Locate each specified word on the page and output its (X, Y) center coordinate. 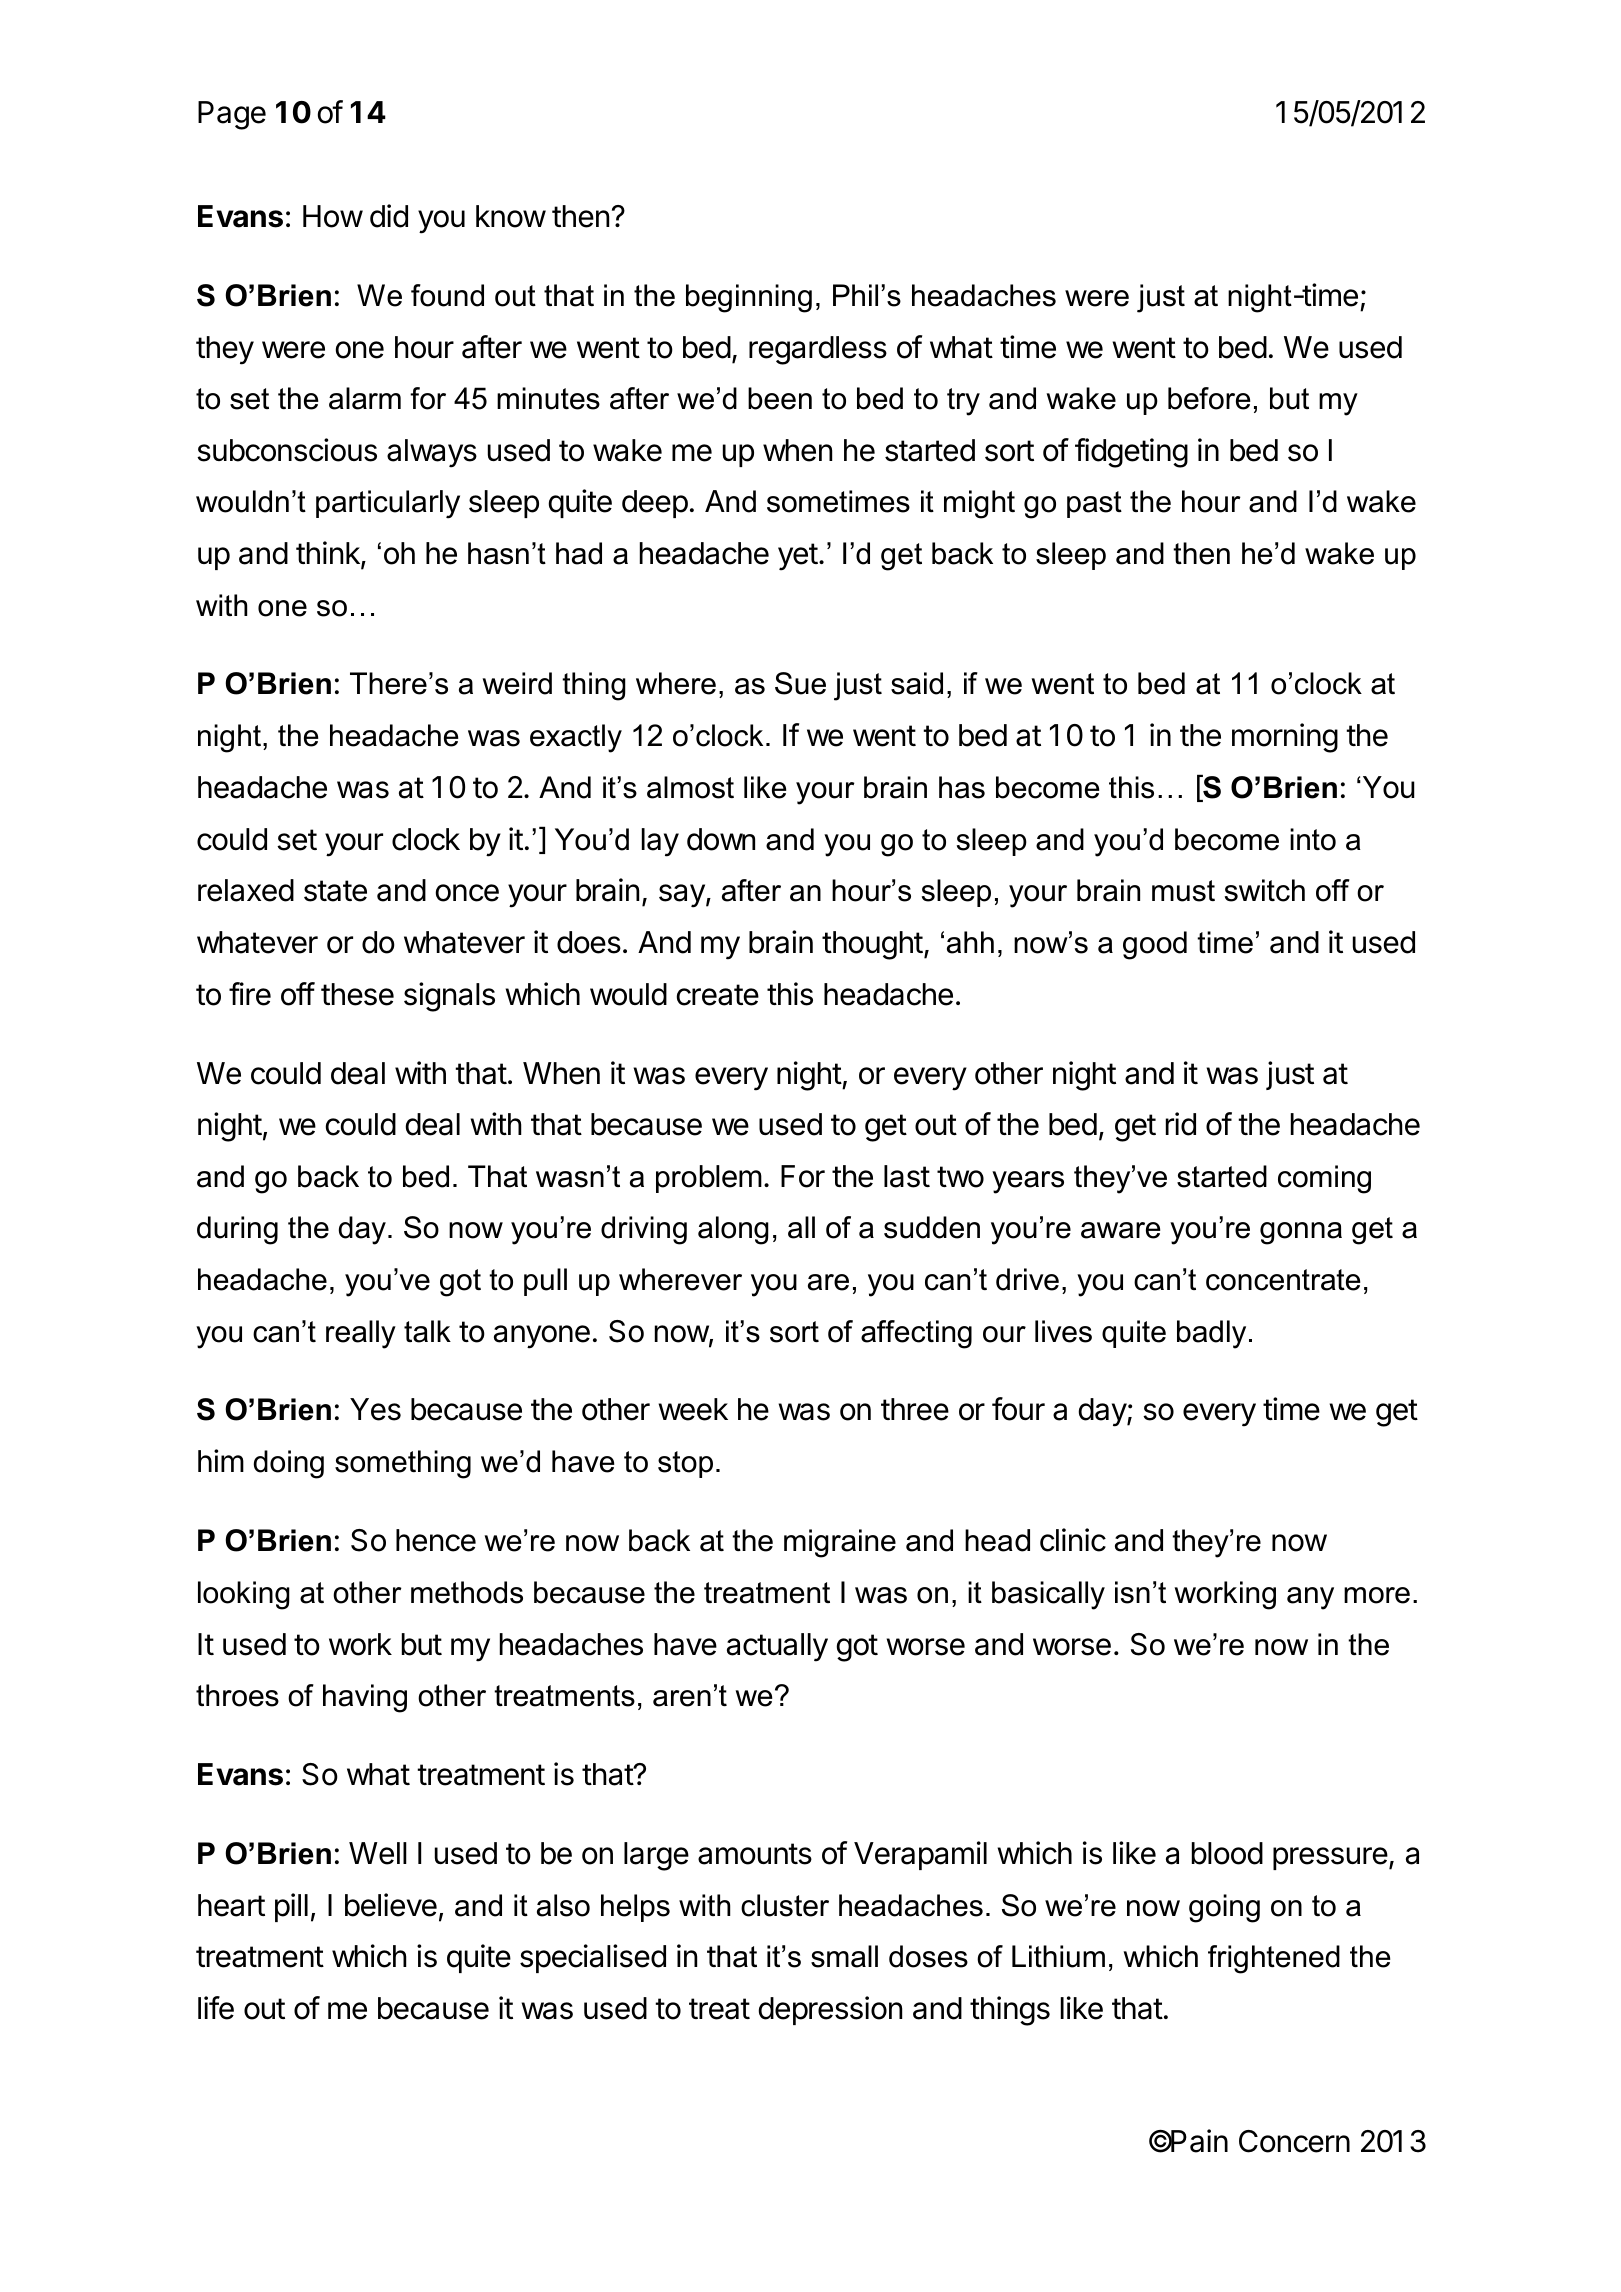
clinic (1073, 1540)
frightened (1274, 1959)
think (329, 554)
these (357, 994)
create (718, 995)
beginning (749, 298)
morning (1285, 738)
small (844, 1956)
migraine (840, 1543)
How (333, 216)
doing (289, 1464)
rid (1181, 1124)
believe (391, 1905)
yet (798, 557)
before (1209, 398)
